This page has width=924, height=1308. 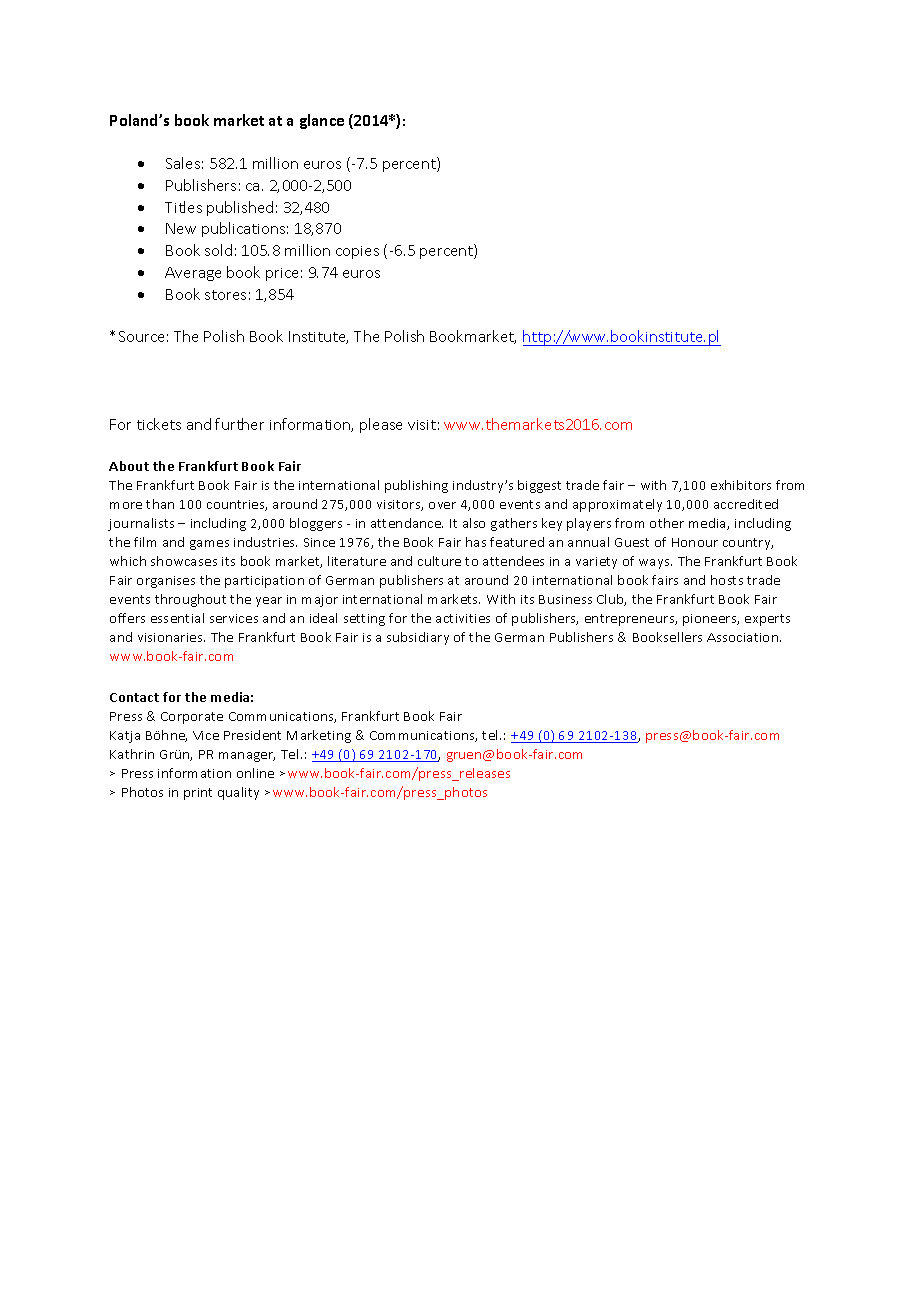 What do you see at coordinates (416, 486) in the page?
I see `publishing` at bounding box center [416, 486].
